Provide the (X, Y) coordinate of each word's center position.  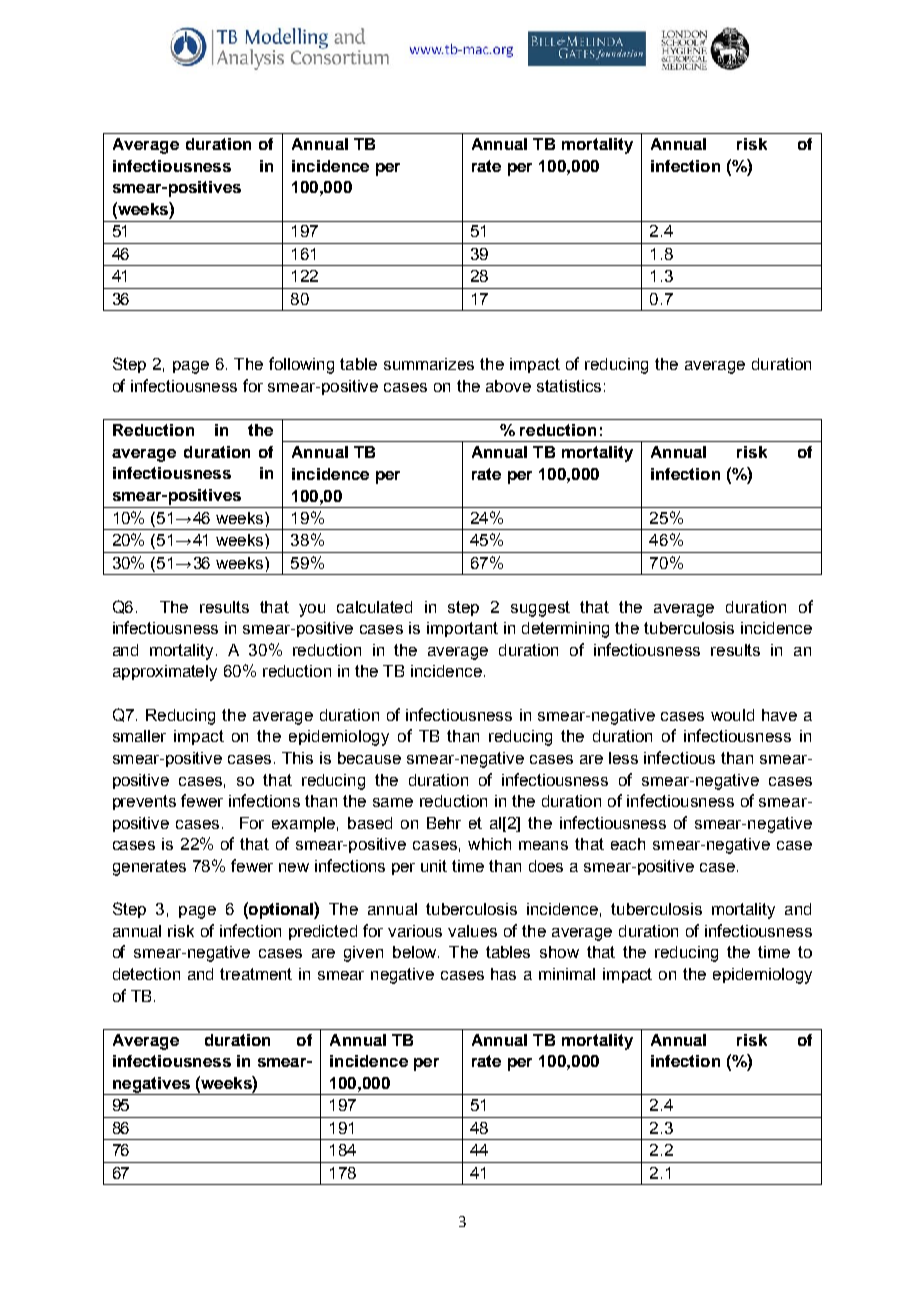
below (416, 952)
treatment (256, 974)
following (301, 365)
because (369, 758)
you (312, 610)
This (297, 758)
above (508, 386)
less (623, 758)
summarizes (429, 364)
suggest (540, 609)
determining (565, 630)
